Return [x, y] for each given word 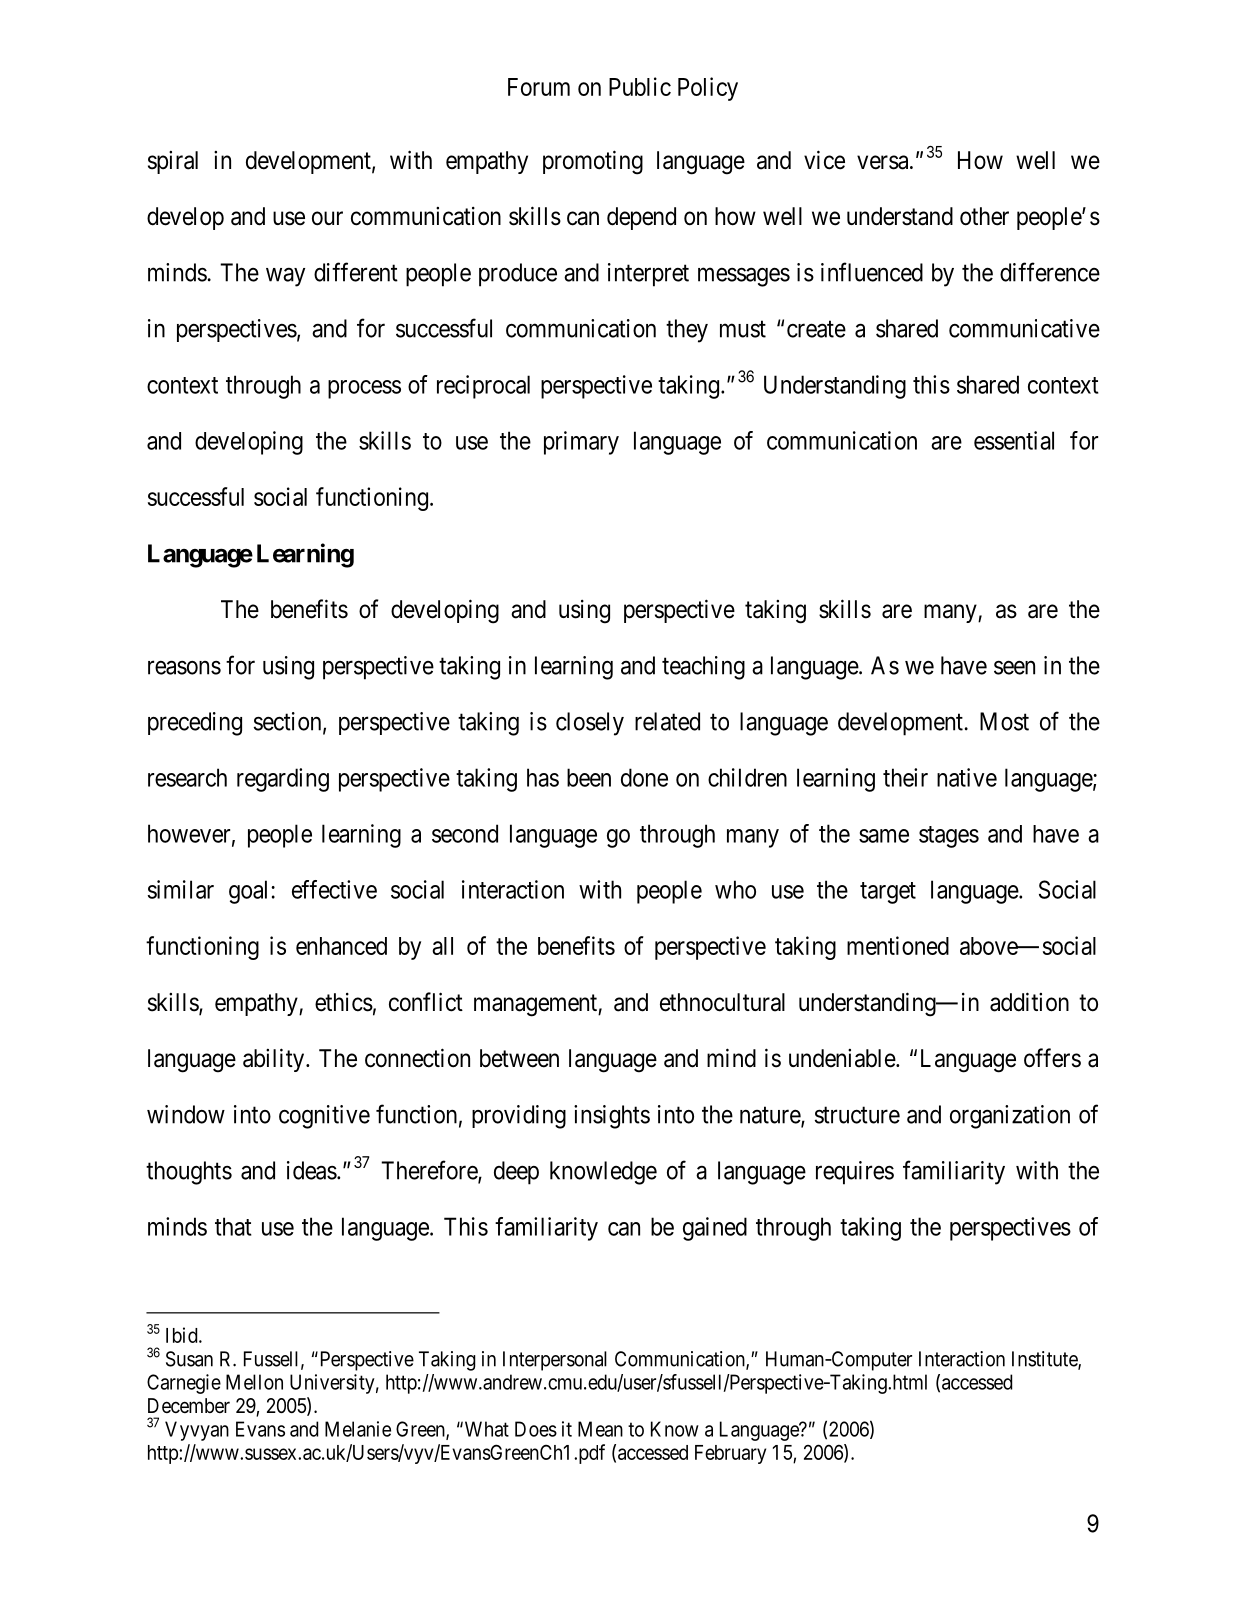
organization [1010, 1117]
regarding [283, 780]
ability [275, 1060]
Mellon [254, 1382]
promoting [593, 162]
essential [1014, 440]
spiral [173, 162]
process [364, 389]
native [967, 777]
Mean [600, 1429]
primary [581, 443]
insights [612, 1117]
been [589, 777]
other [984, 216]
